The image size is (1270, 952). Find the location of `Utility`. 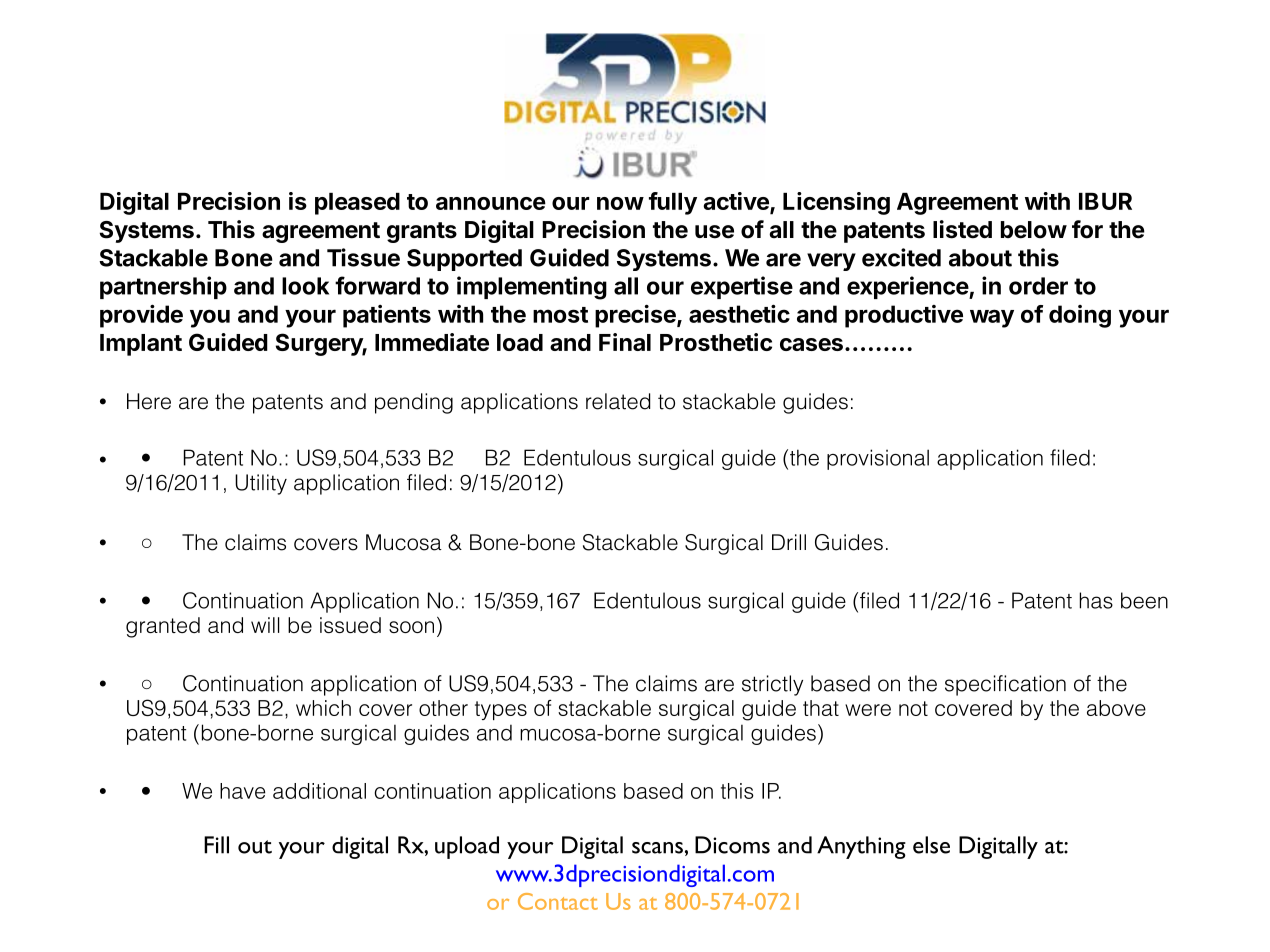

Utility is located at coordinates (261, 484).
